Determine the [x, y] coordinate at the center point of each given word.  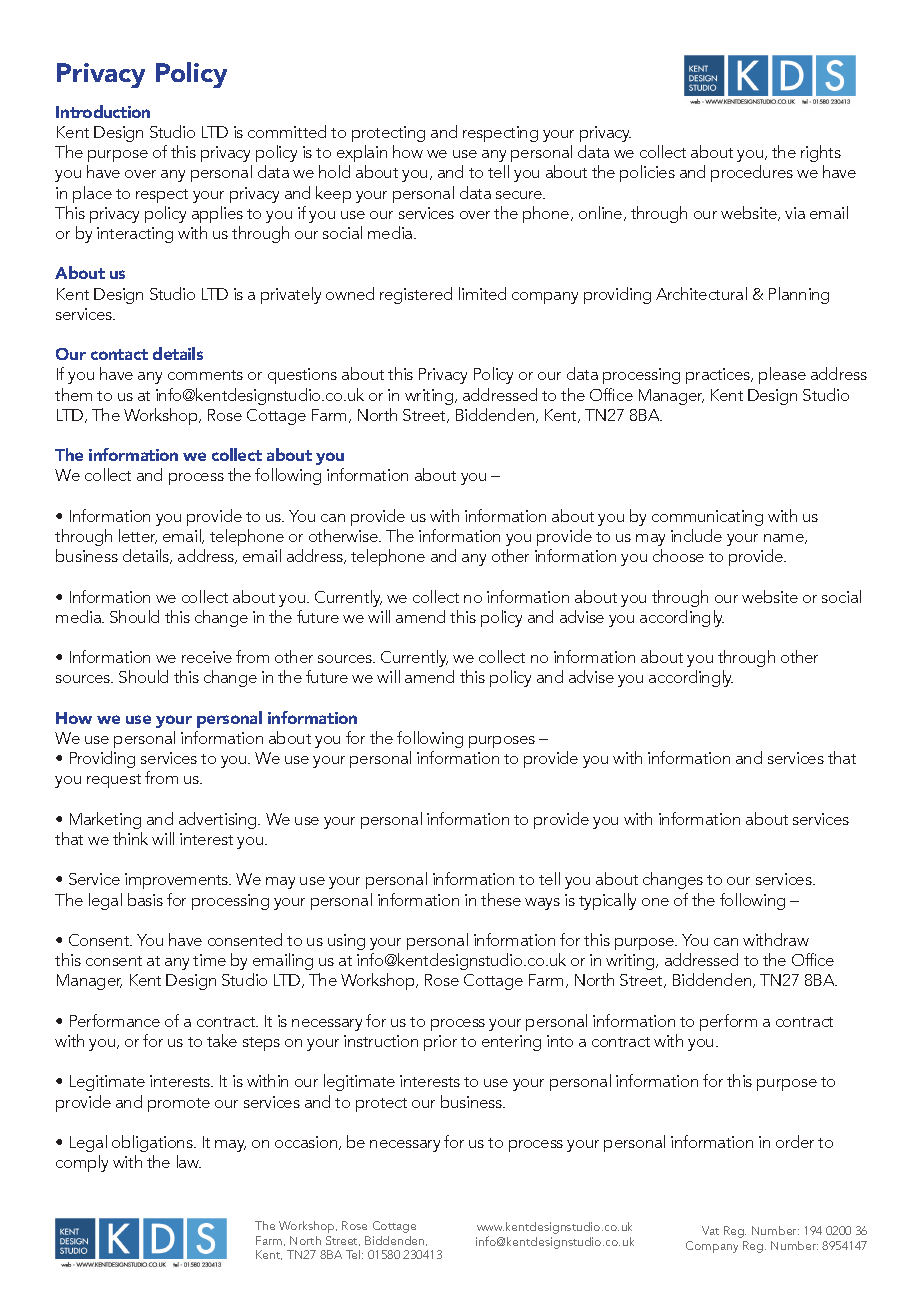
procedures [752, 173]
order [795, 1141]
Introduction [103, 111]
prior [440, 1043]
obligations [153, 1143]
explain [362, 153]
